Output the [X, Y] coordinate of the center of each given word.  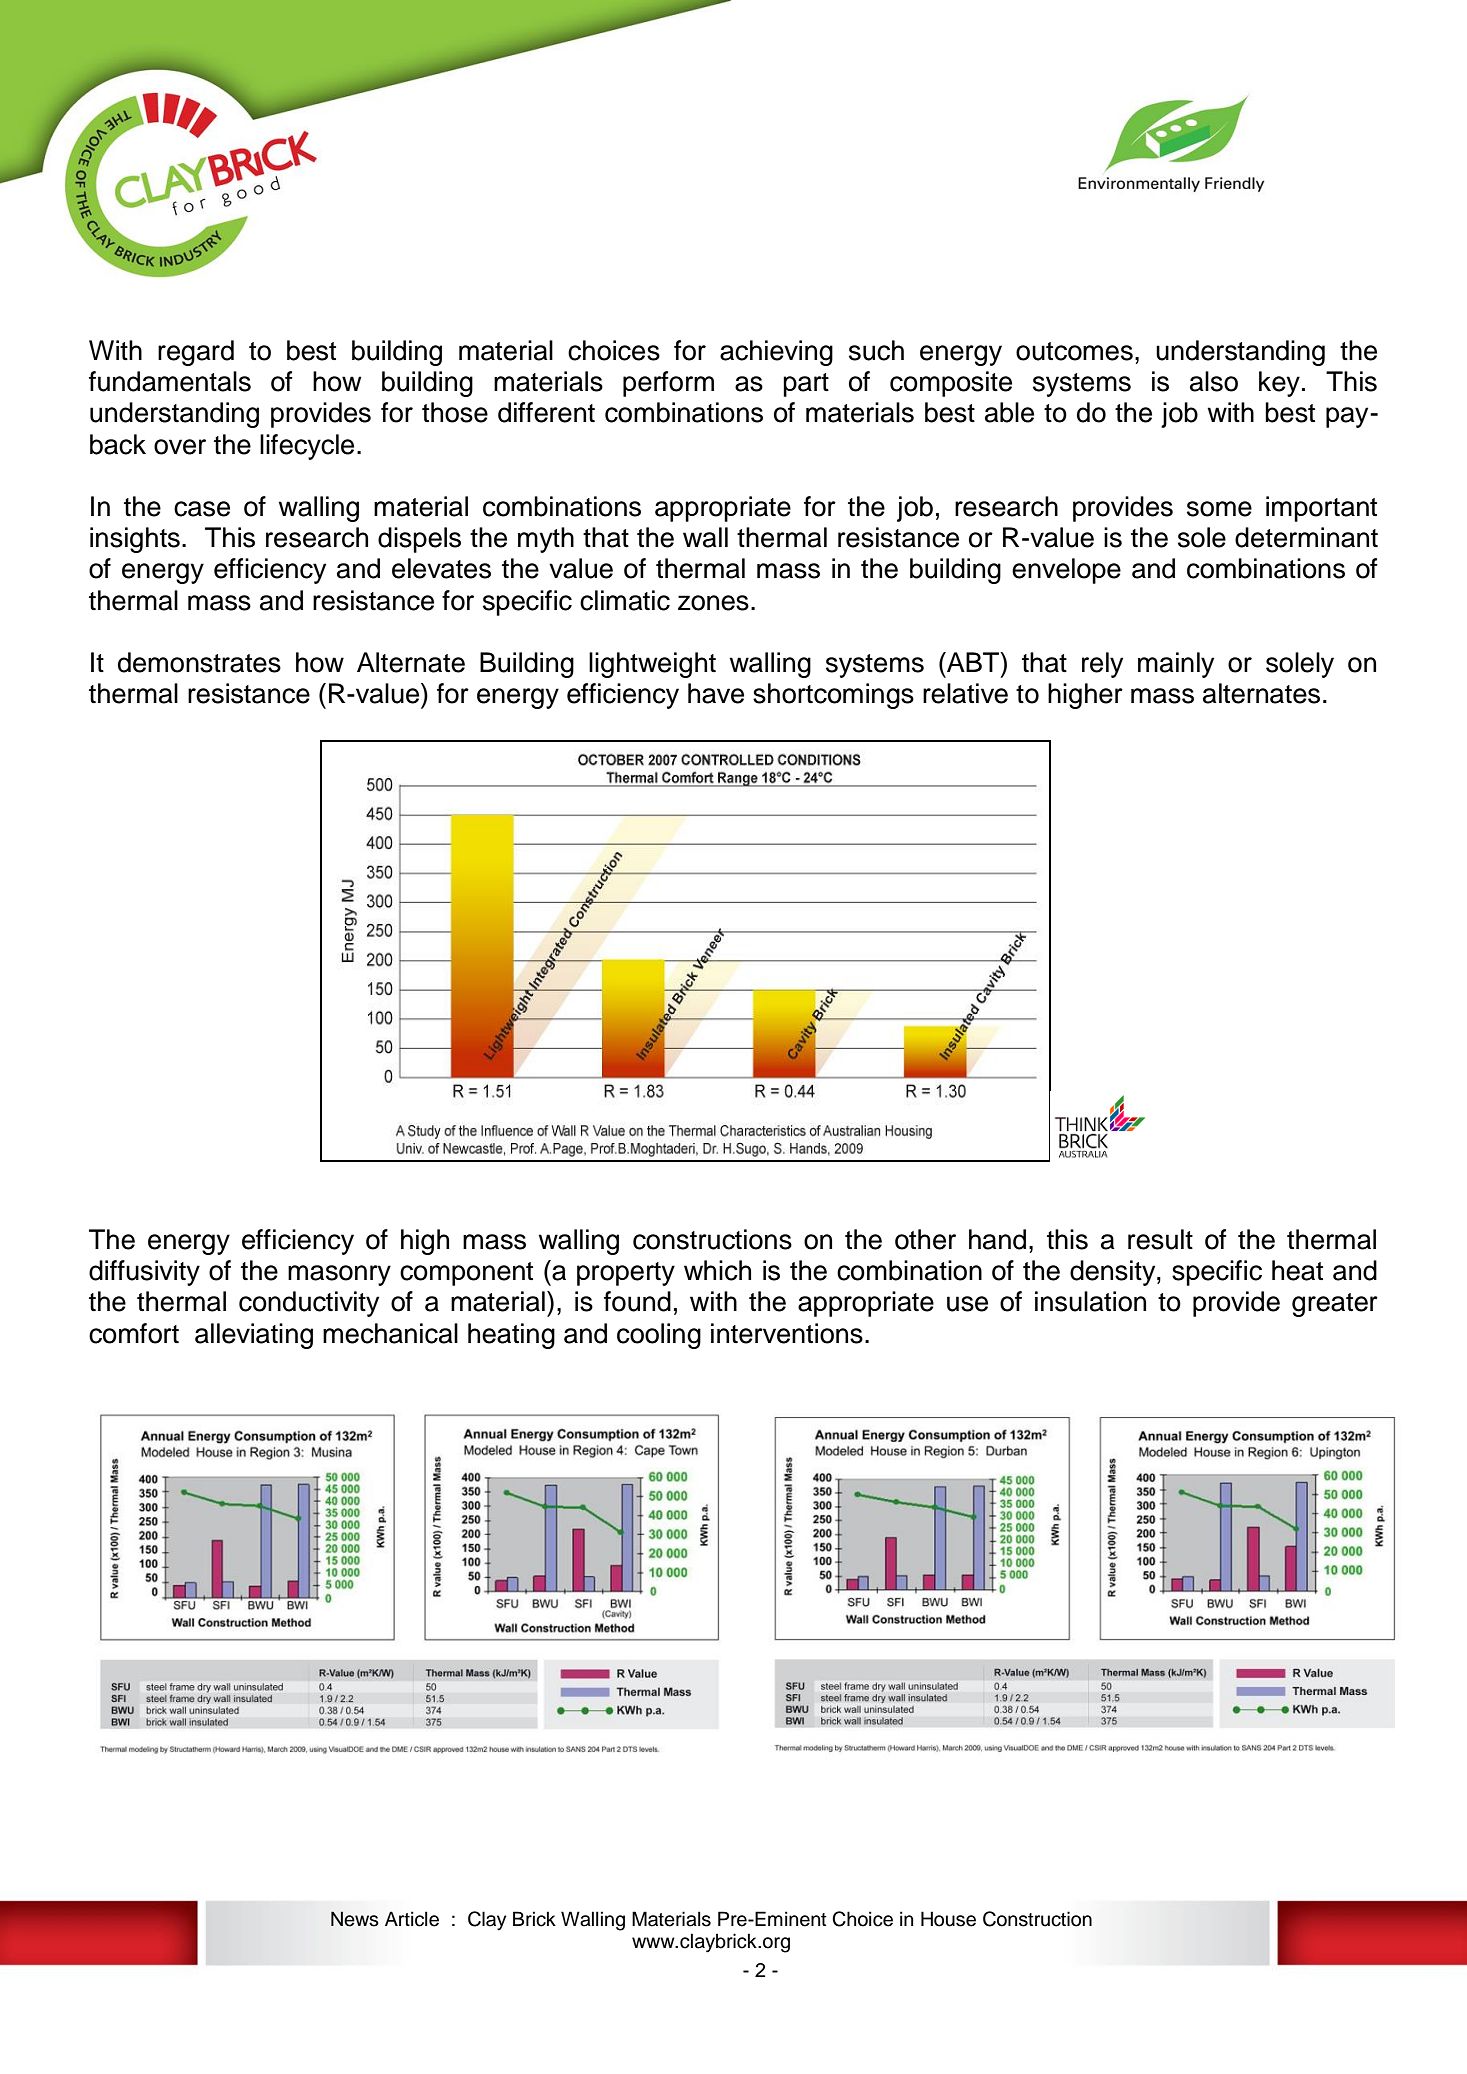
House [948, 1919]
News [355, 1919]
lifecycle [307, 447]
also [1214, 381]
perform [668, 384]
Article [412, 1919]
